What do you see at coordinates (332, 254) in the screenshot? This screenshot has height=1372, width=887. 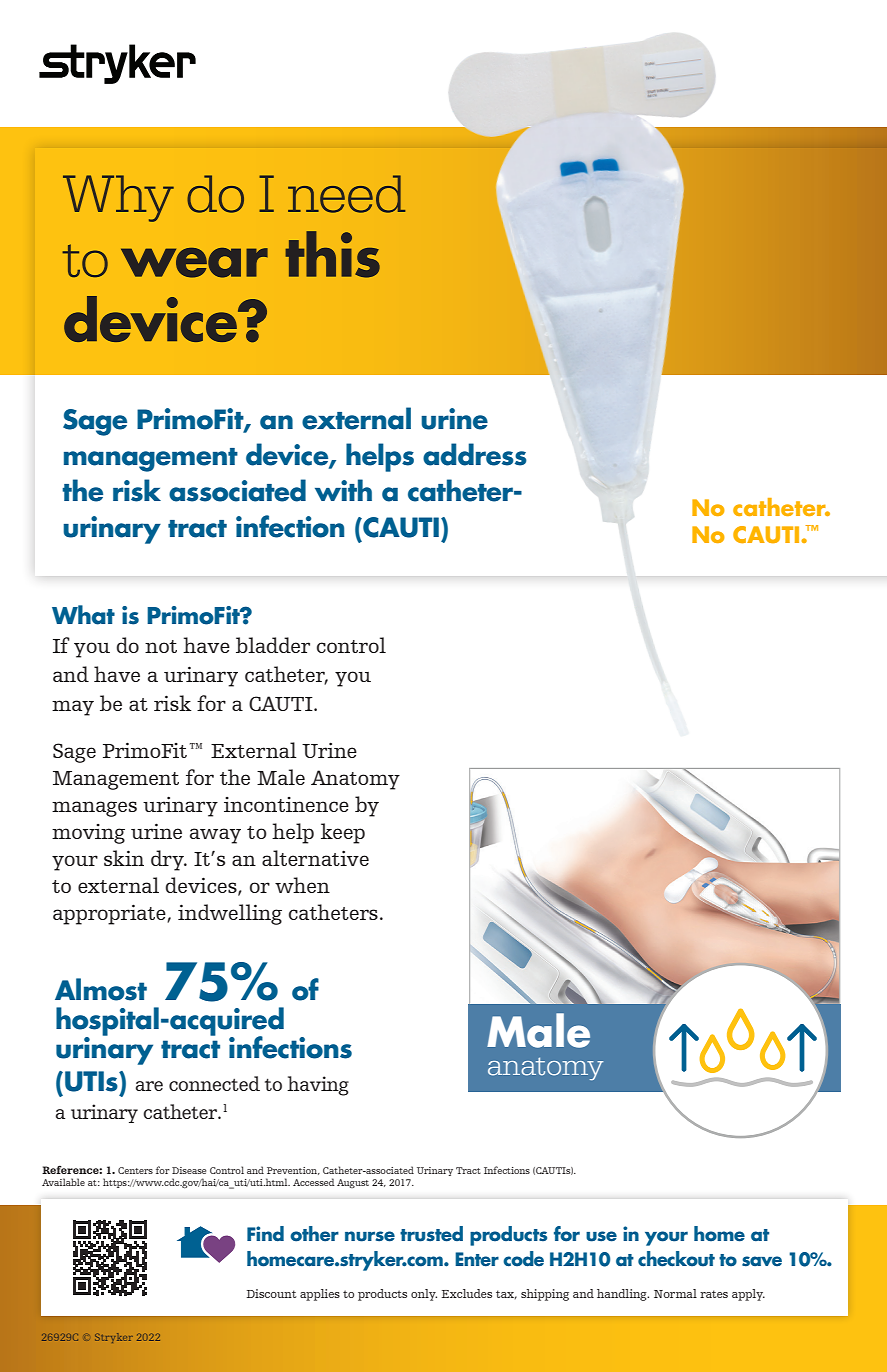 I see `this` at bounding box center [332, 254].
